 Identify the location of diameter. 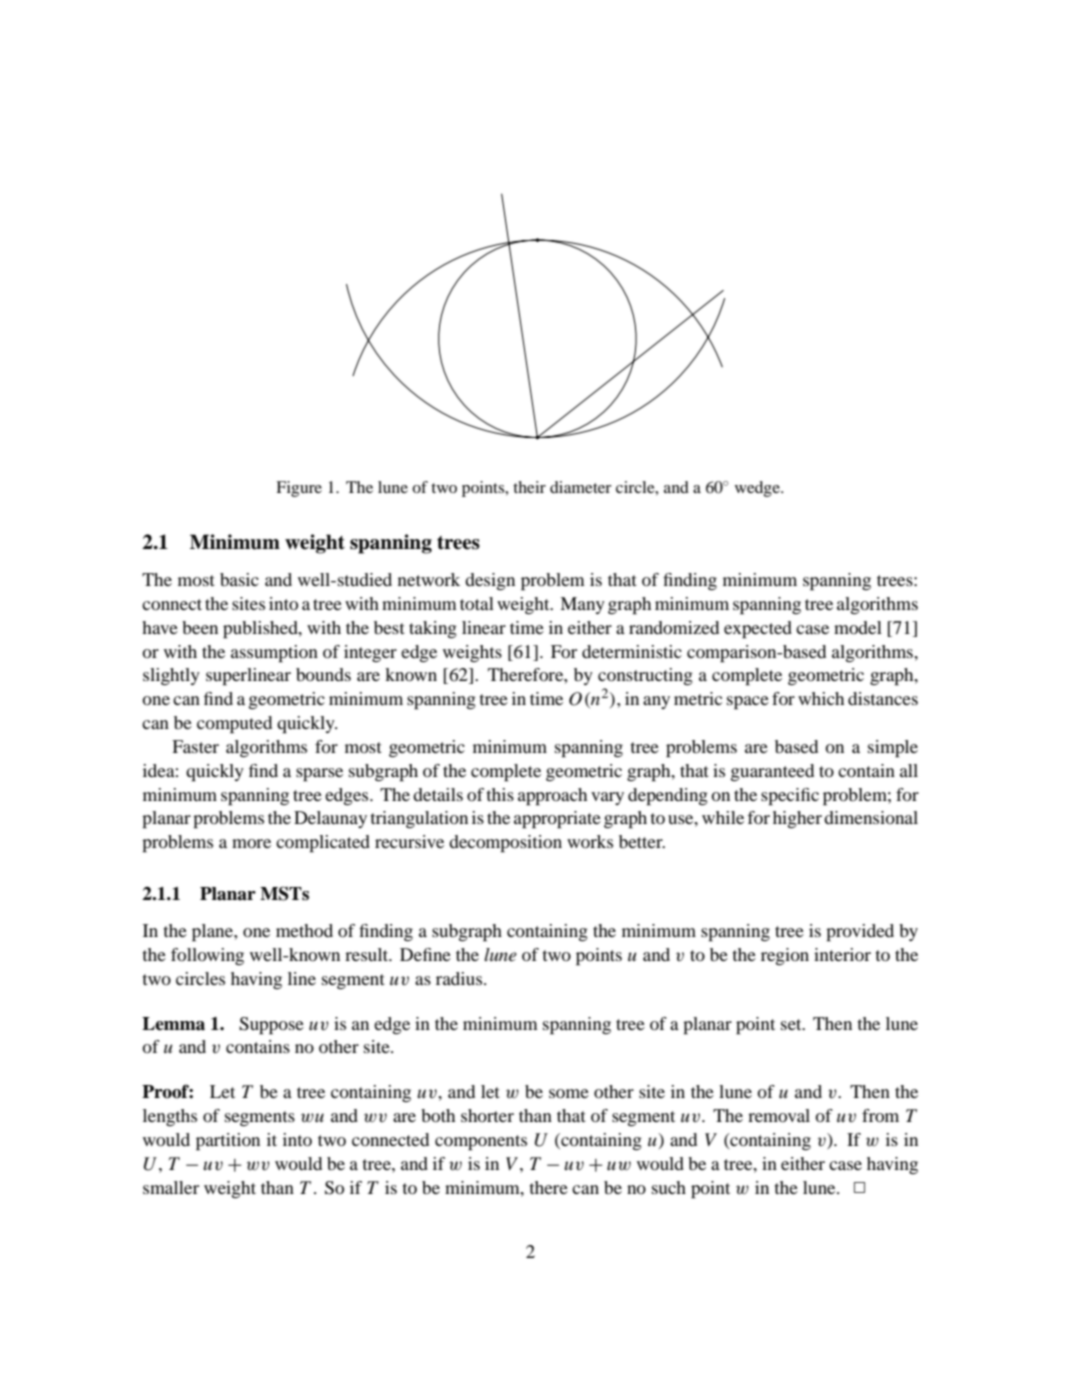
(581, 487).
